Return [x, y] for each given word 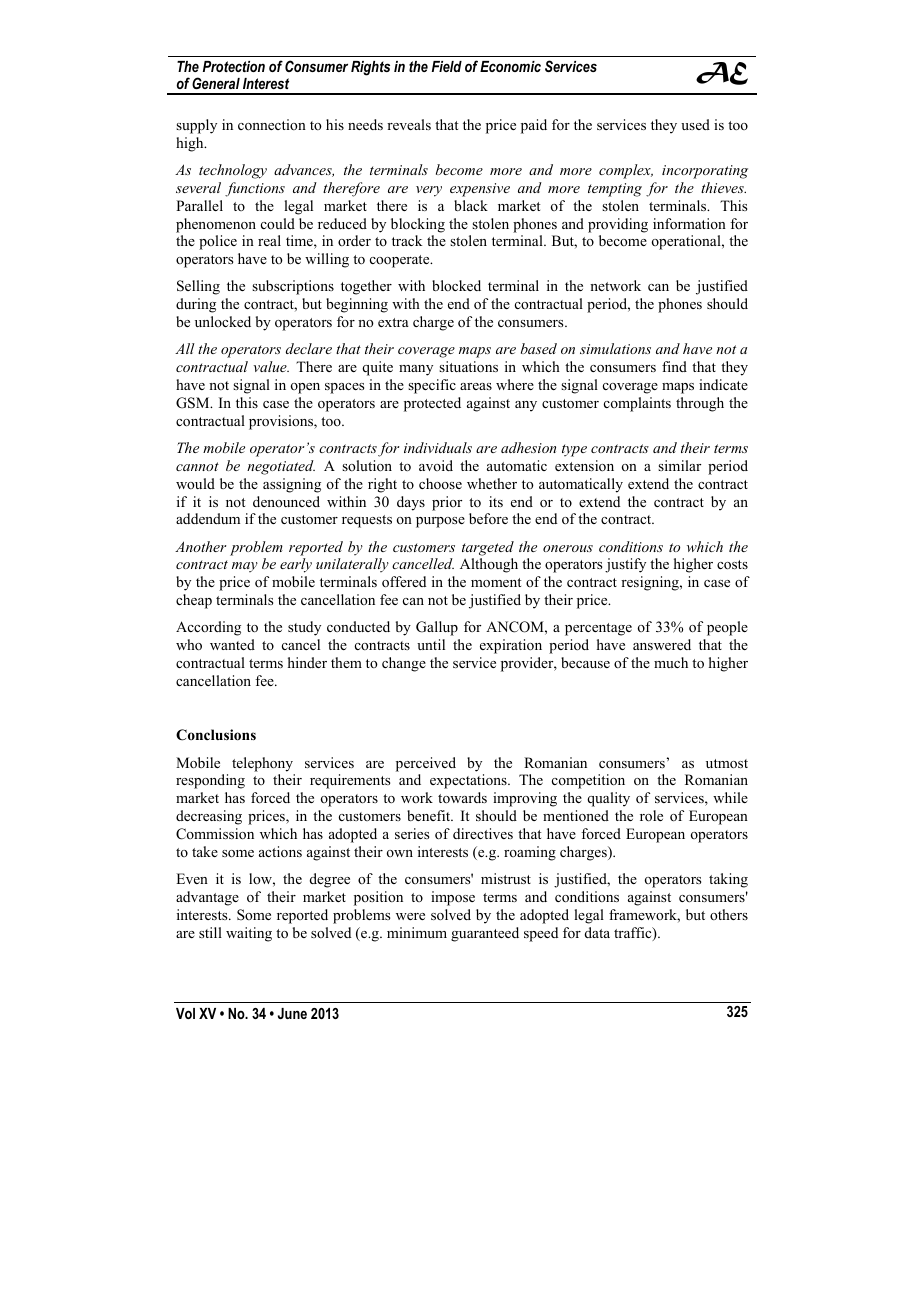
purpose [440, 522]
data [597, 932]
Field [447, 66]
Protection [234, 66]
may [245, 567]
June [292, 1013]
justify [625, 565]
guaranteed [485, 934]
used [695, 124]
